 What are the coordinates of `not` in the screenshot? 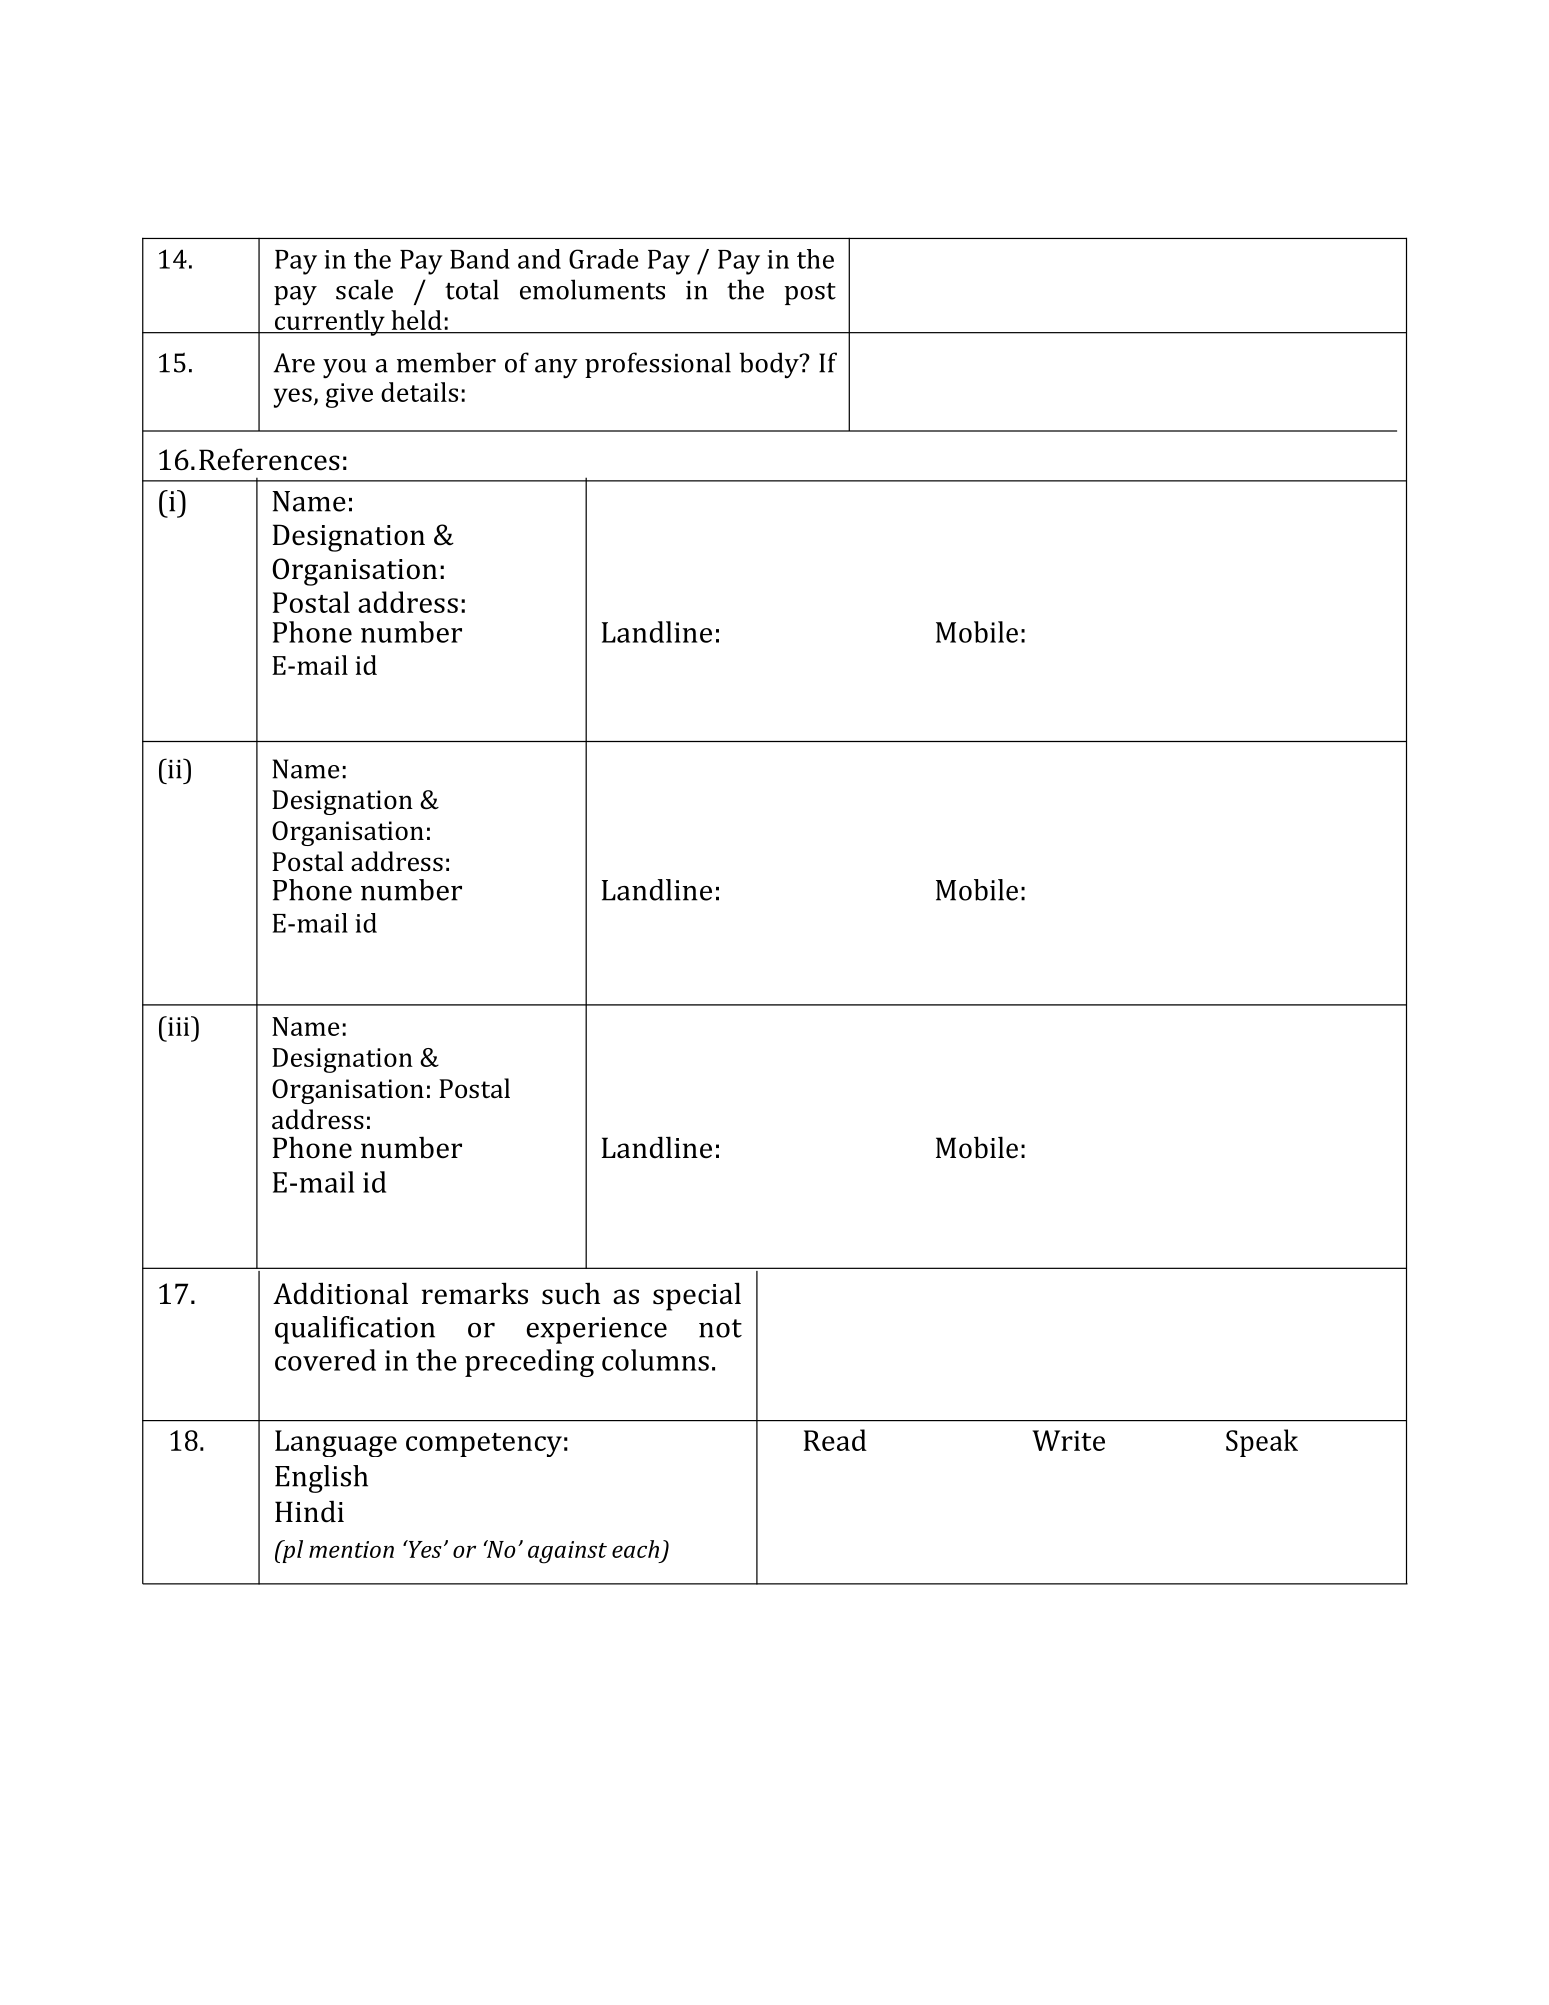 It's located at (720, 1328).
